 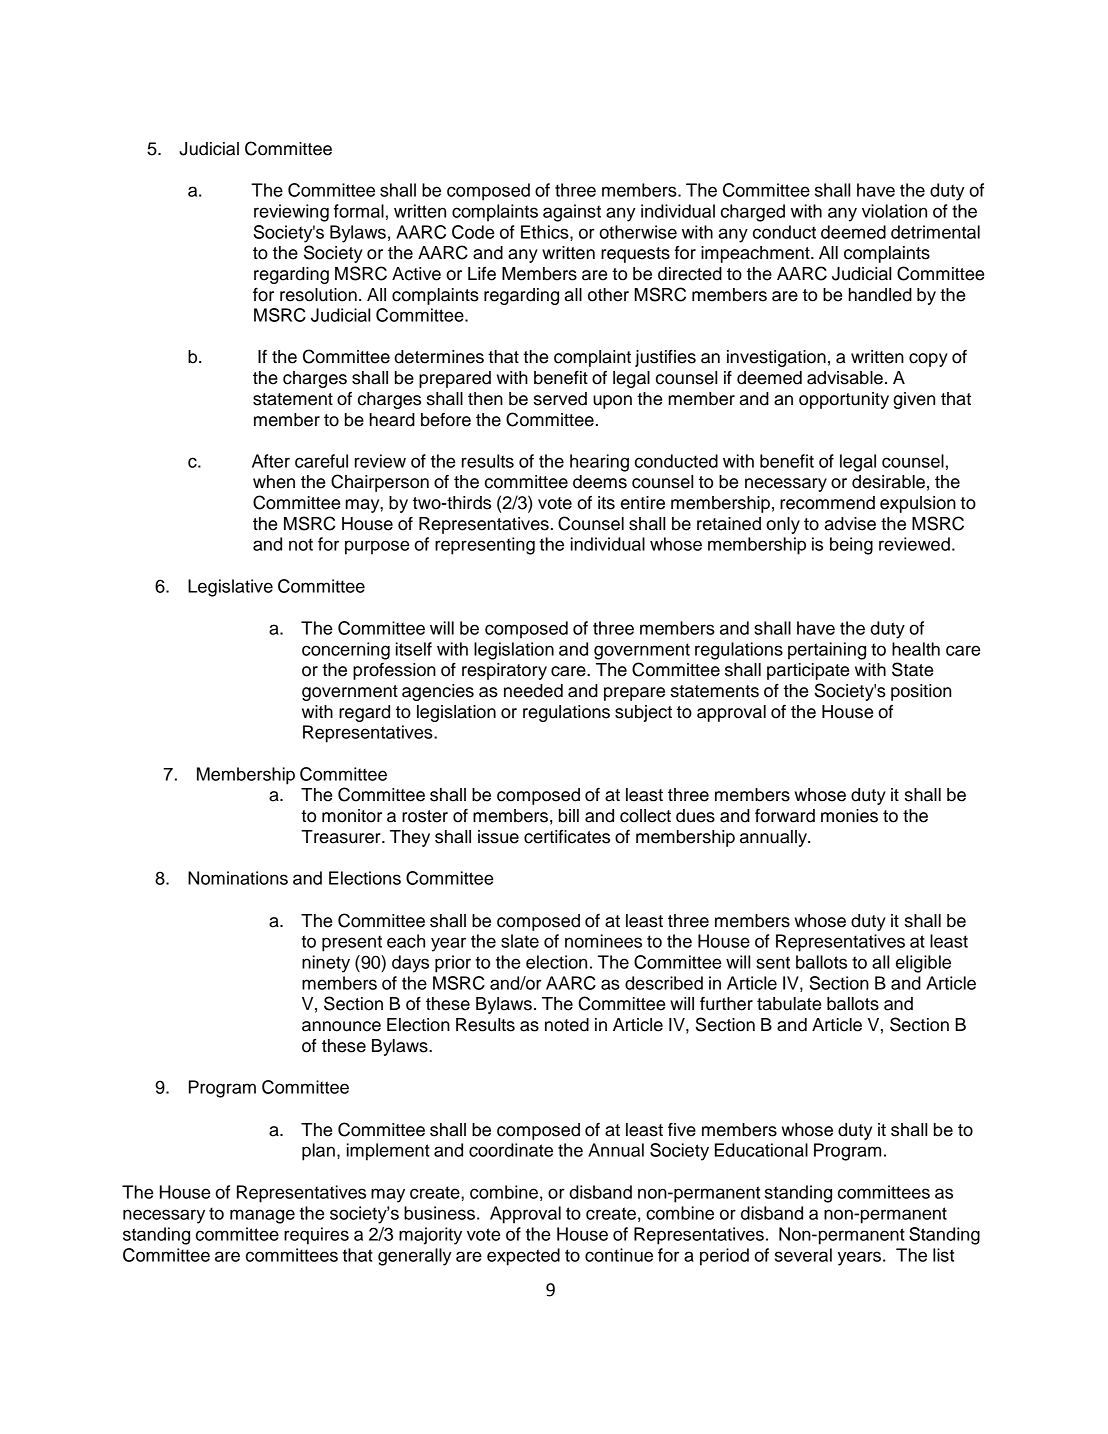 What do you see at coordinates (316, 1236) in the image?
I see `requires` at bounding box center [316, 1236].
